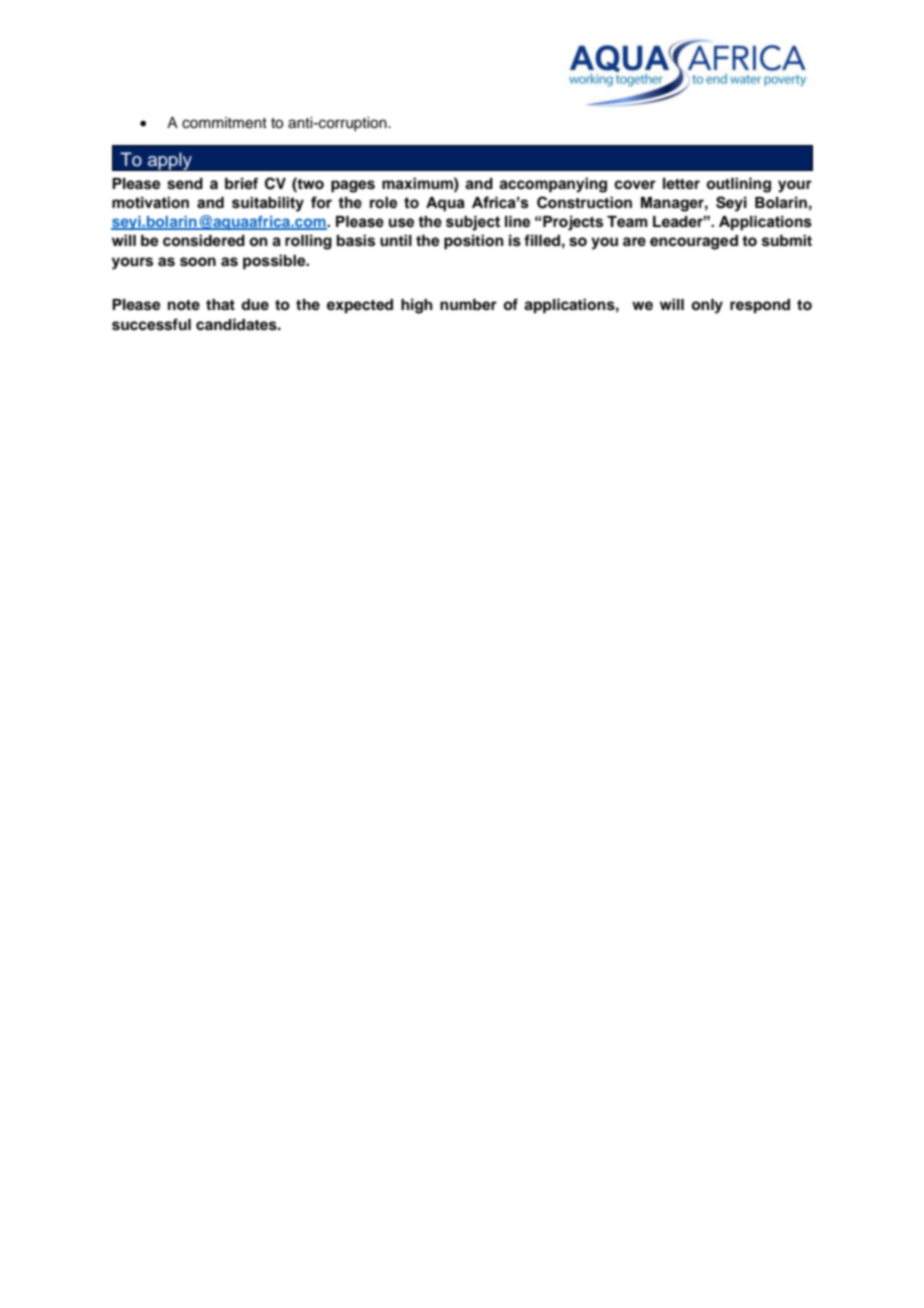 This image has height=1308, width=924. What do you see at coordinates (204, 240) in the image?
I see `considered` at bounding box center [204, 240].
